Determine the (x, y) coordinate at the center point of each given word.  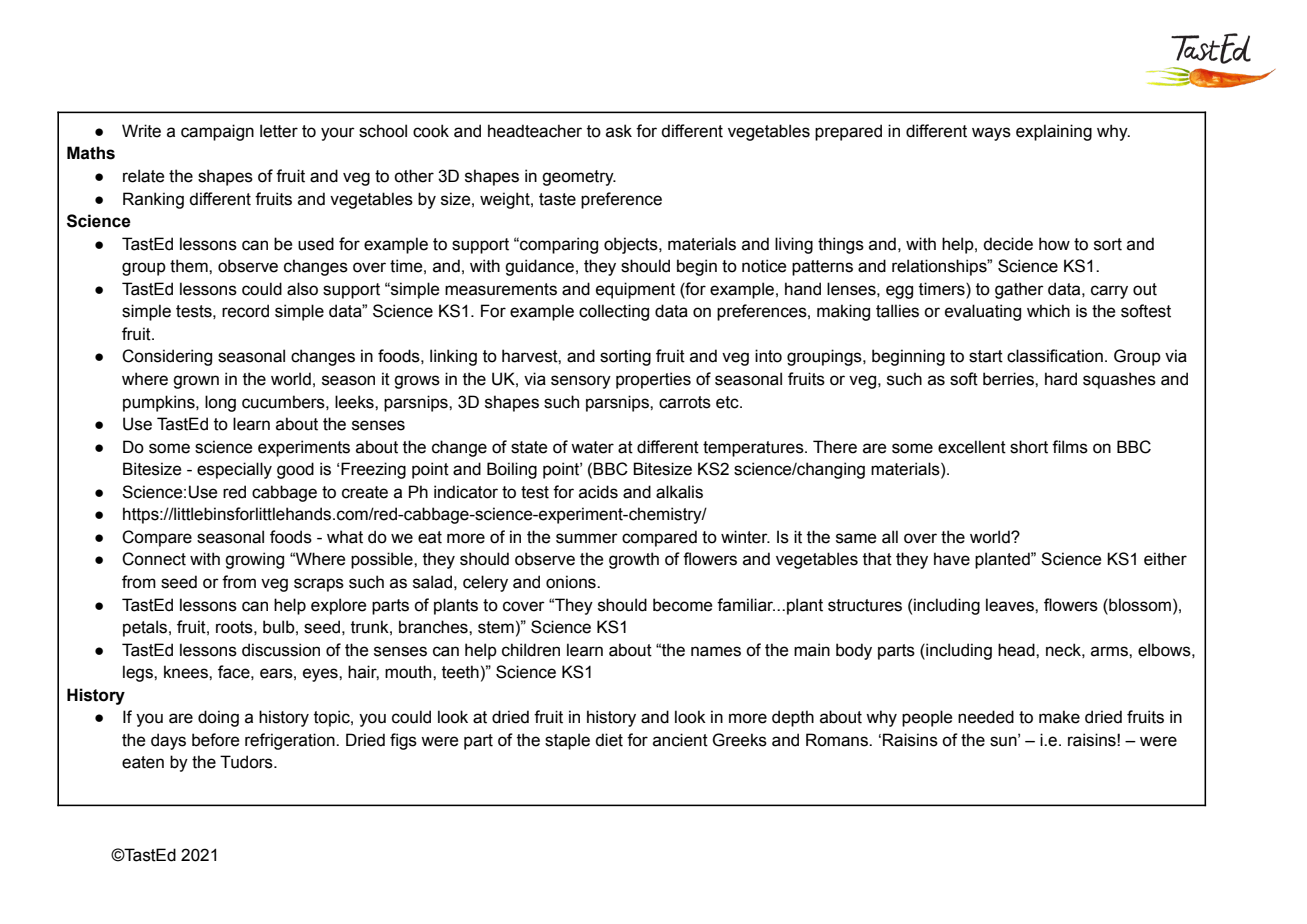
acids (598, 492)
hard (1061, 379)
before (215, 740)
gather (1019, 290)
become (682, 605)
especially (234, 470)
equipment (635, 290)
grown (196, 382)
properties (653, 380)
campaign (217, 132)
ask (619, 131)
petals (146, 628)
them (190, 266)
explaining (1054, 132)
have (952, 559)
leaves (1011, 605)
